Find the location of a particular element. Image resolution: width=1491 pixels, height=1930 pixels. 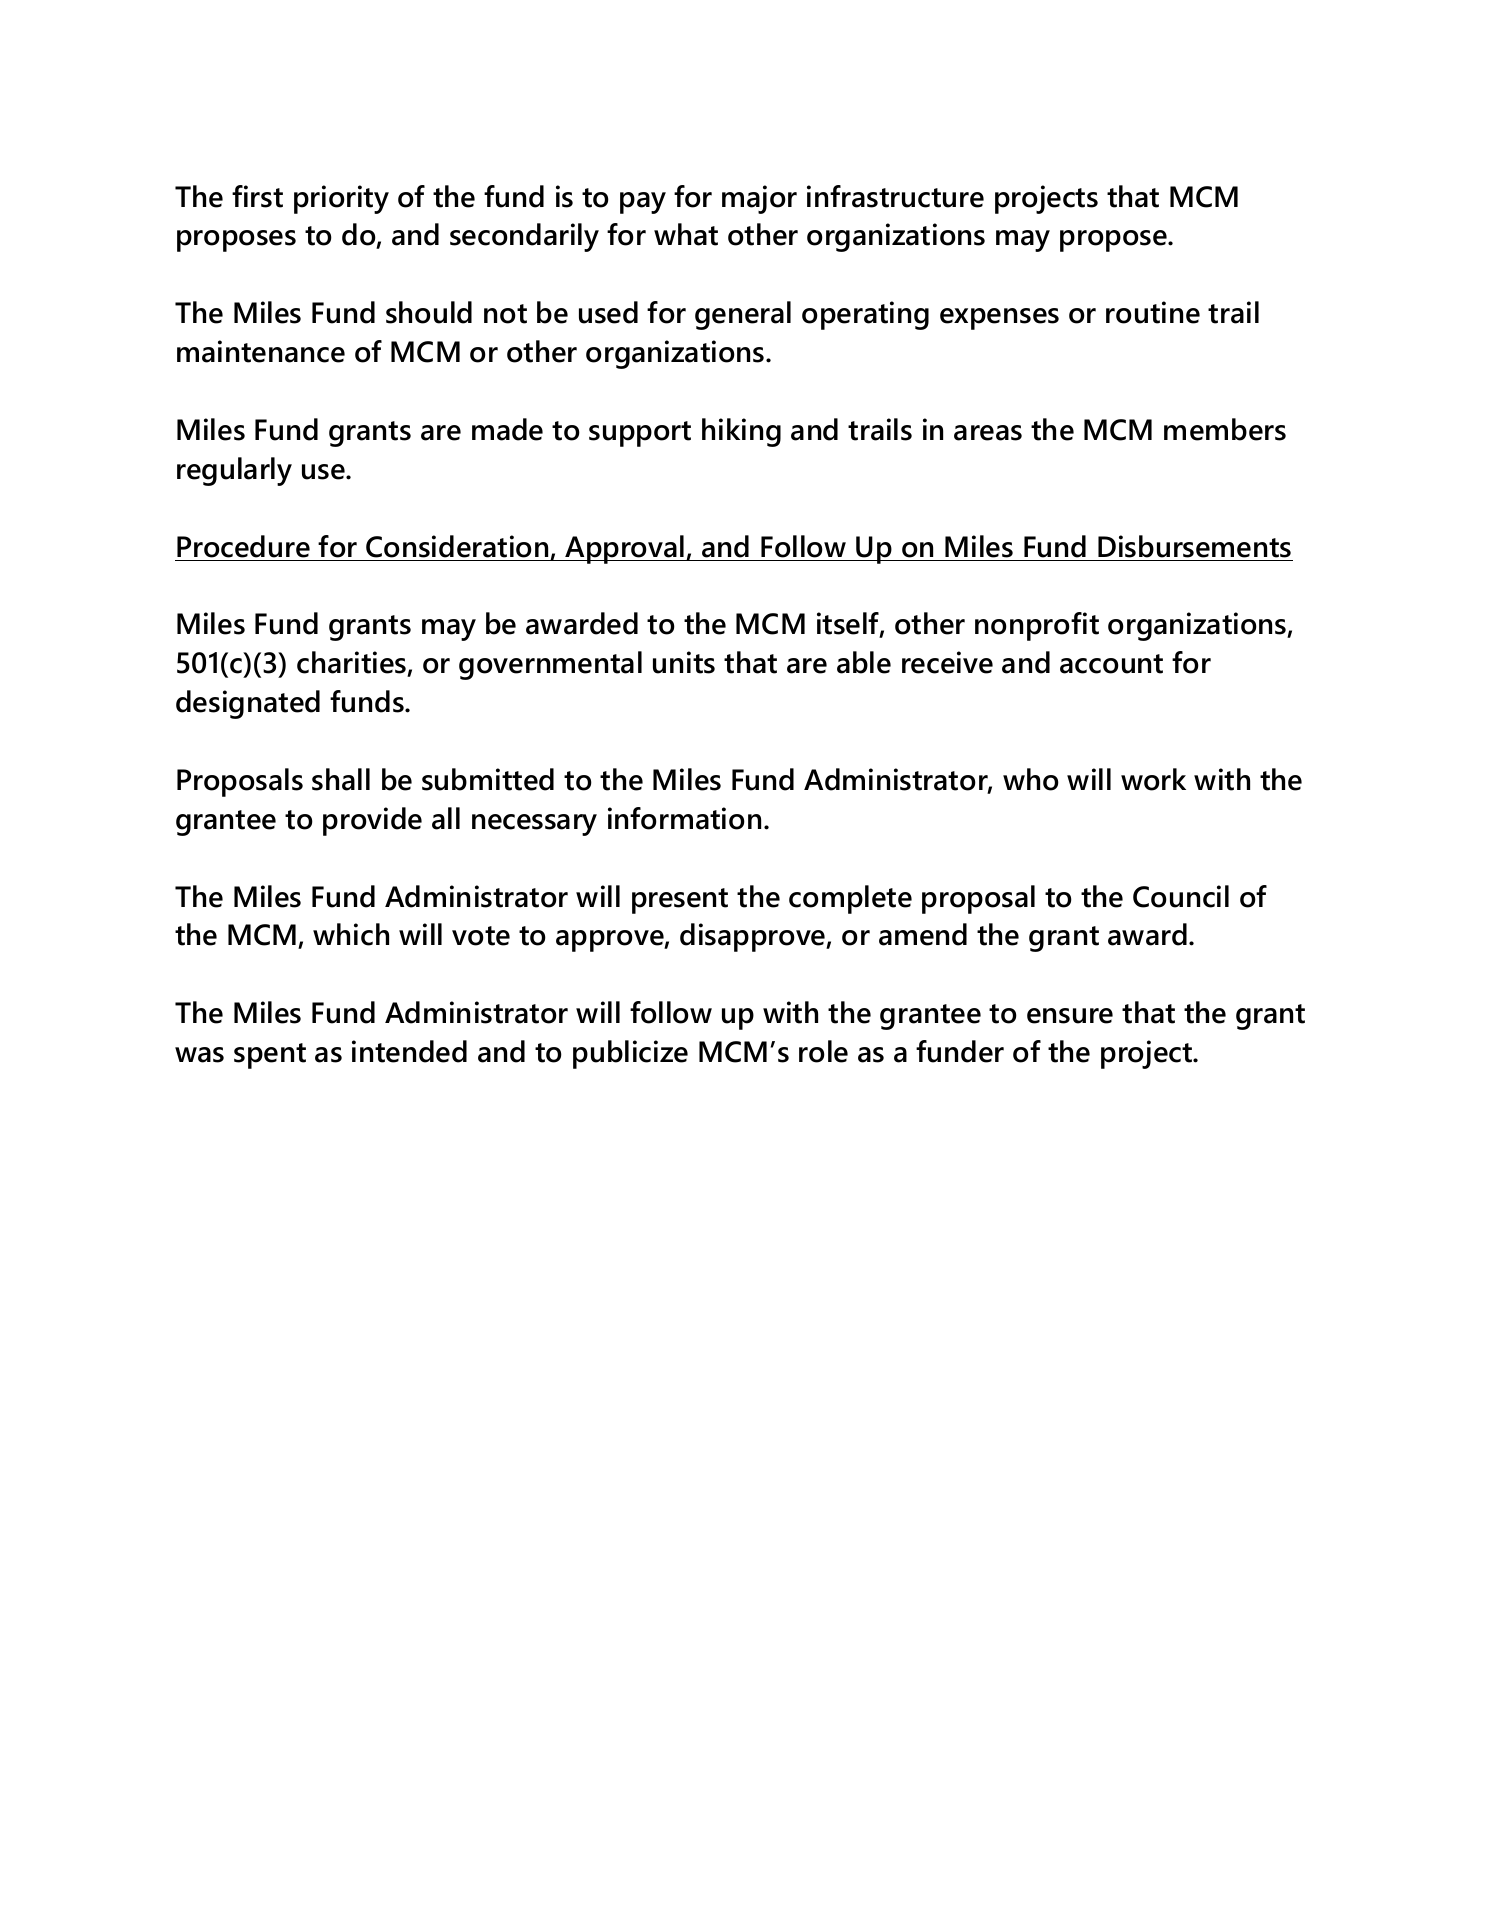

designated is located at coordinates (248, 704).
